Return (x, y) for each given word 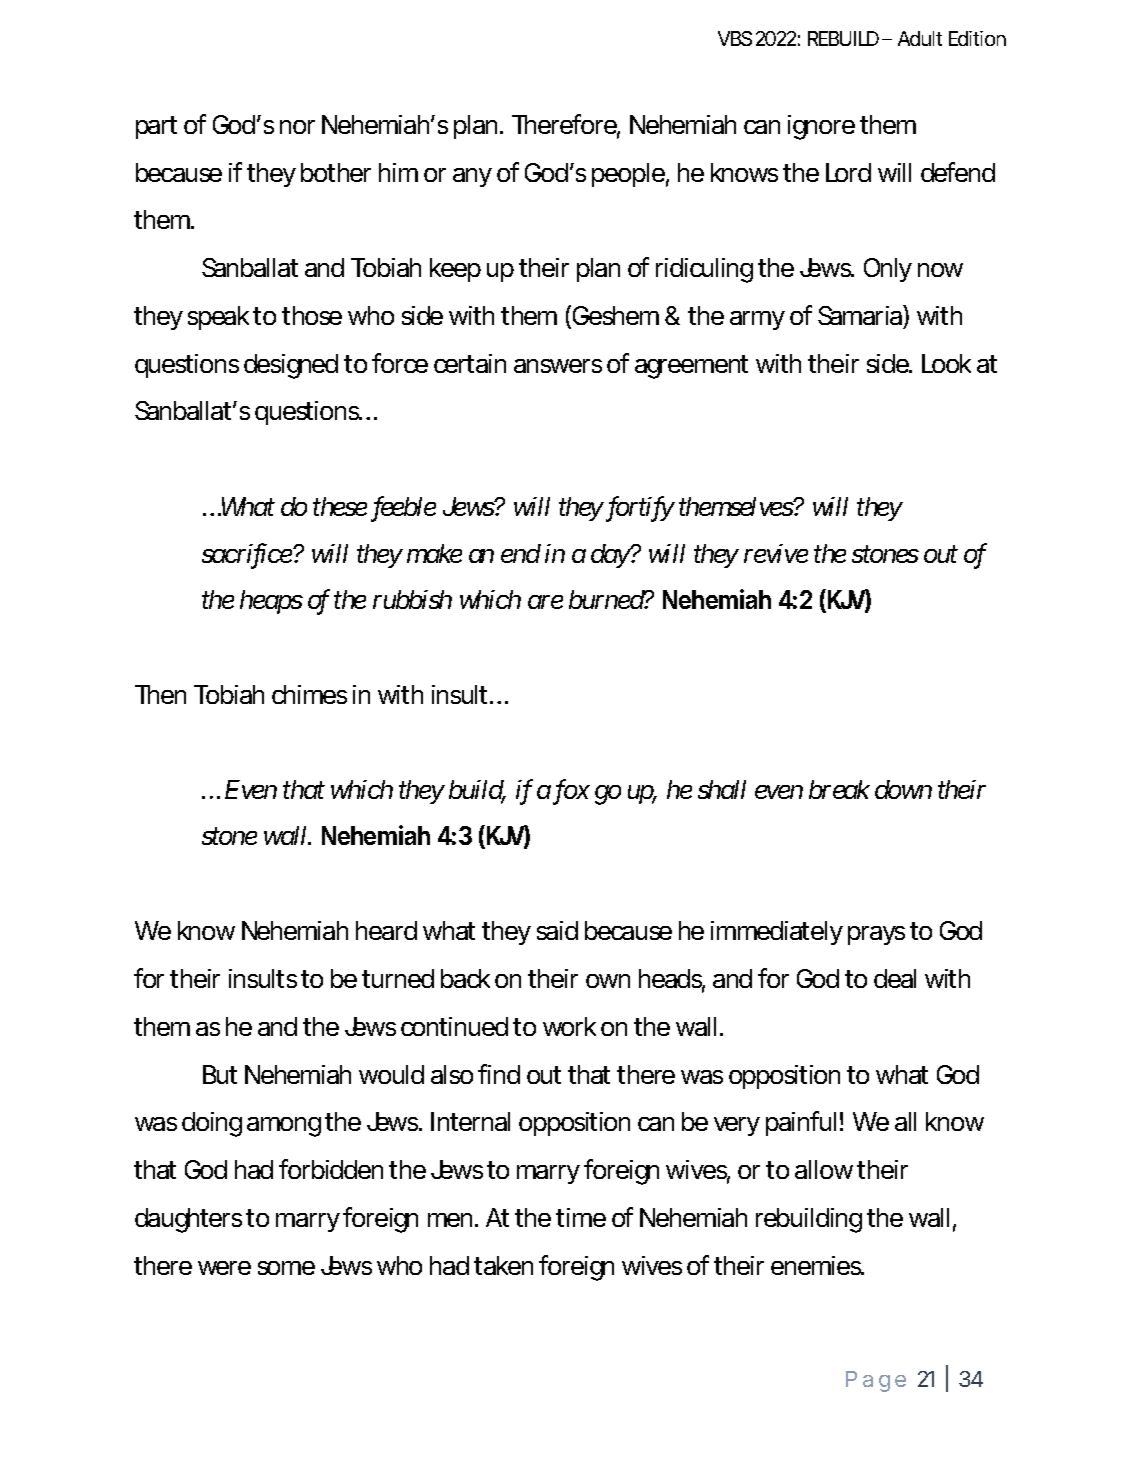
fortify (638, 509)
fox (570, 792)
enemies (817, 1265)
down (903, 789)
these (340, 506)
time (581, 1217)
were (224, 1268)
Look (946, 363)
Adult (920, 38)
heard (386, 930)
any (472, 177)
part (156, 127)
